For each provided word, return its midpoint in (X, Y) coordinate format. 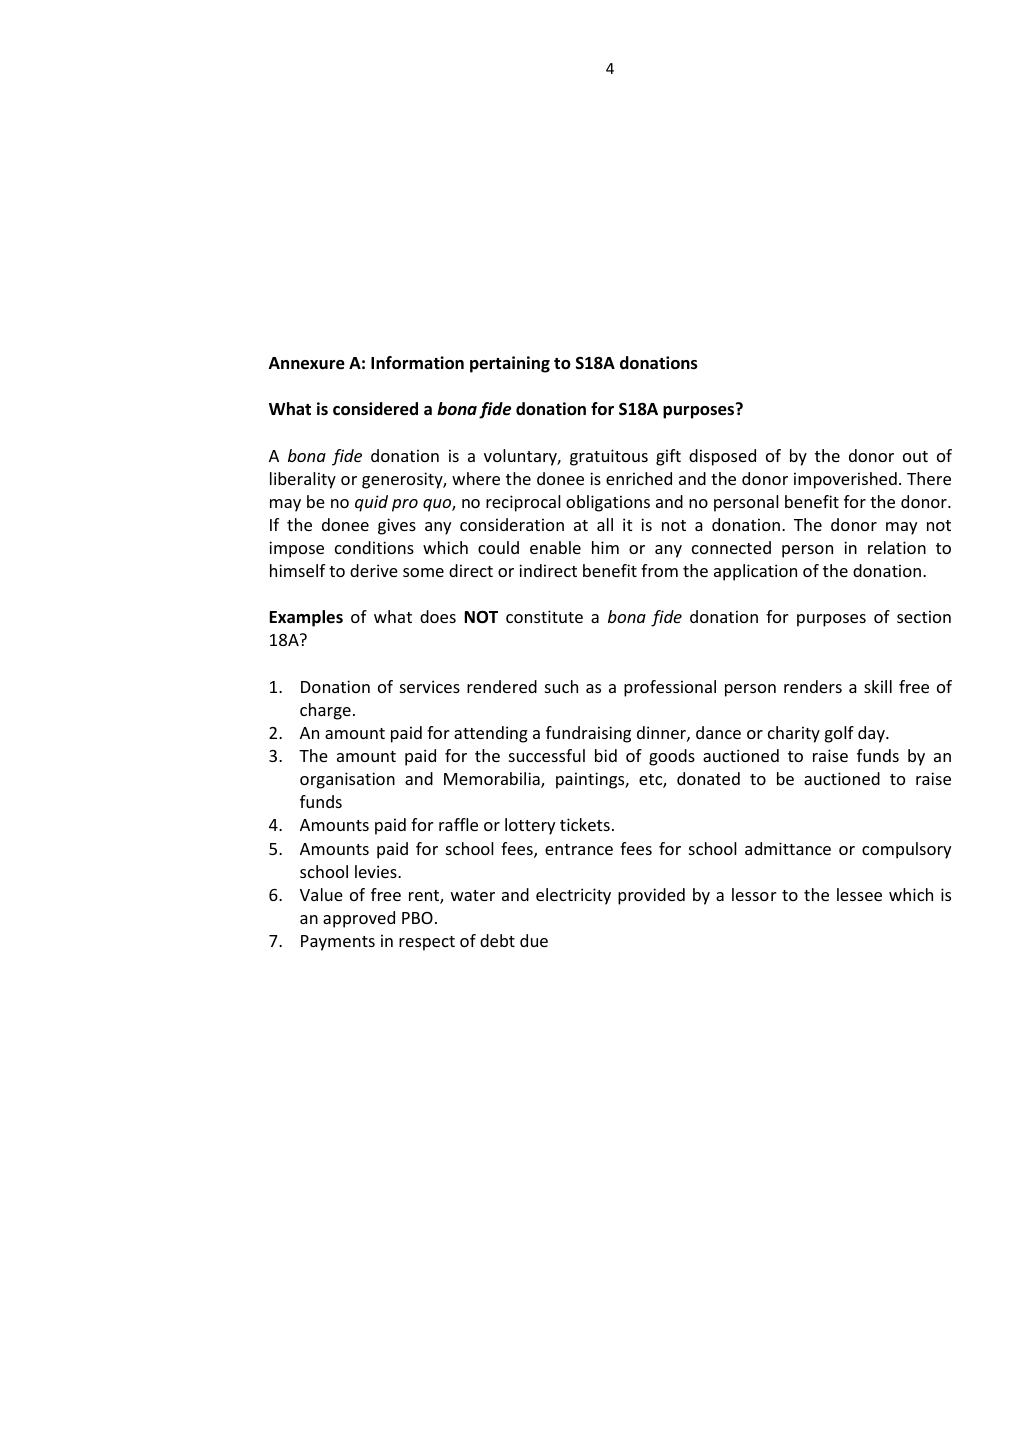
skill (878, 686)
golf (839, 734)
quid (371, 503)
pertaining (510, 364)
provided (651, 896)
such (561, 686)
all (605, 524)
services (430, 686)
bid (606, 755)
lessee (859, 894)
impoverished (845, 480)
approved (359, 919)
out (915, 456)
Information (417, 363)
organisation (347, 780)
